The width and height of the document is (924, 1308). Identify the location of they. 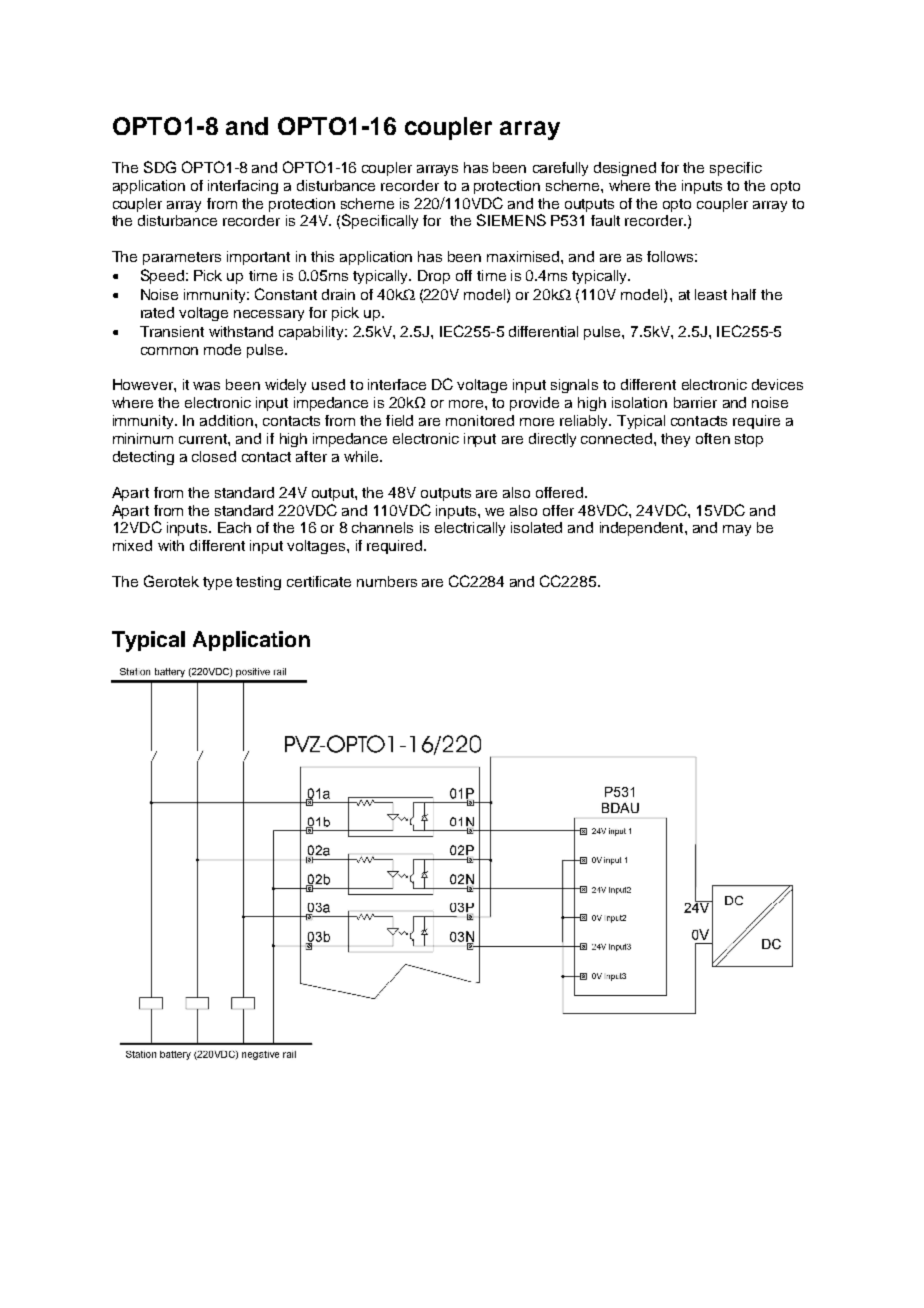
(675, 440).
